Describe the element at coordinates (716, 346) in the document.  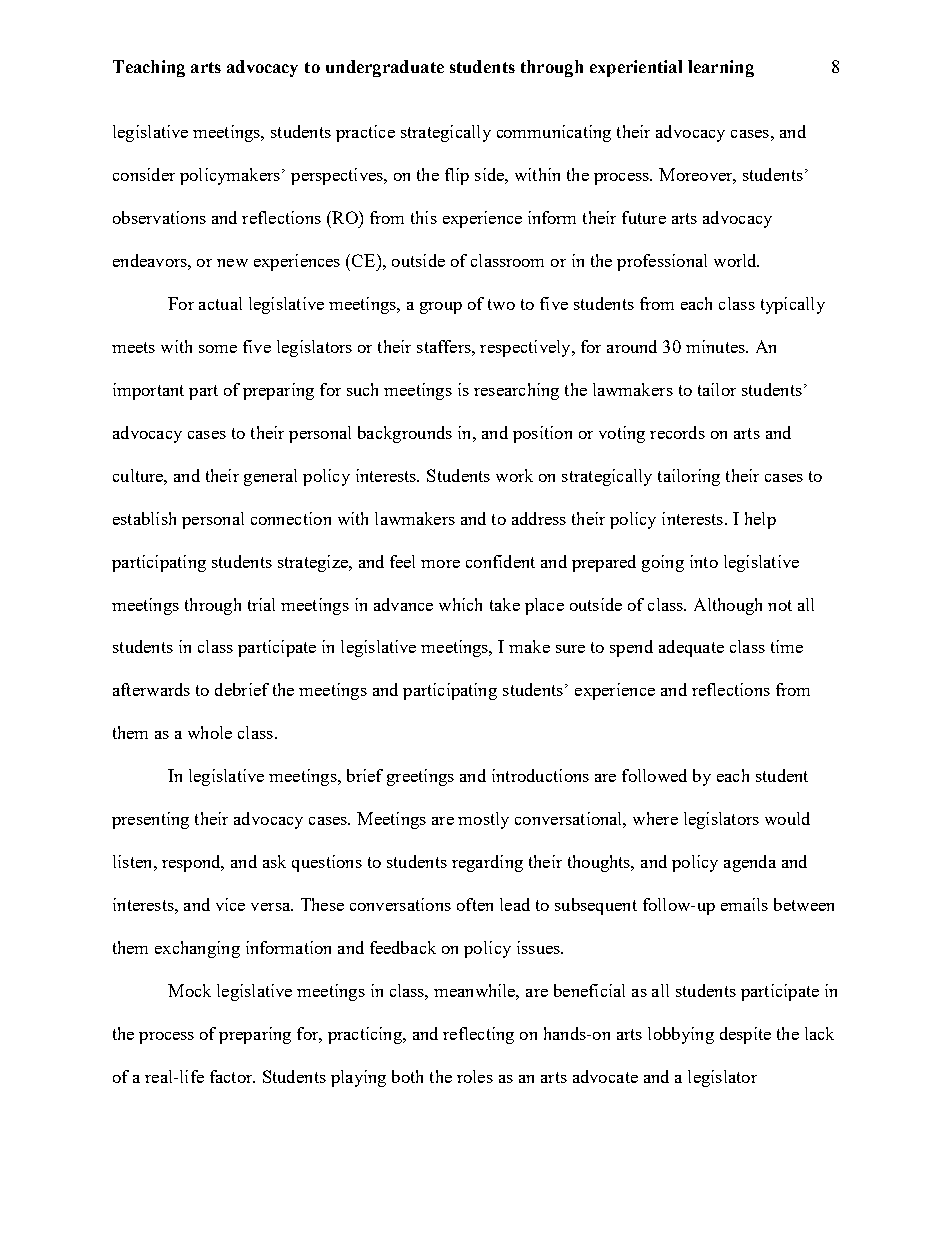
I see `minutes` at that location.
